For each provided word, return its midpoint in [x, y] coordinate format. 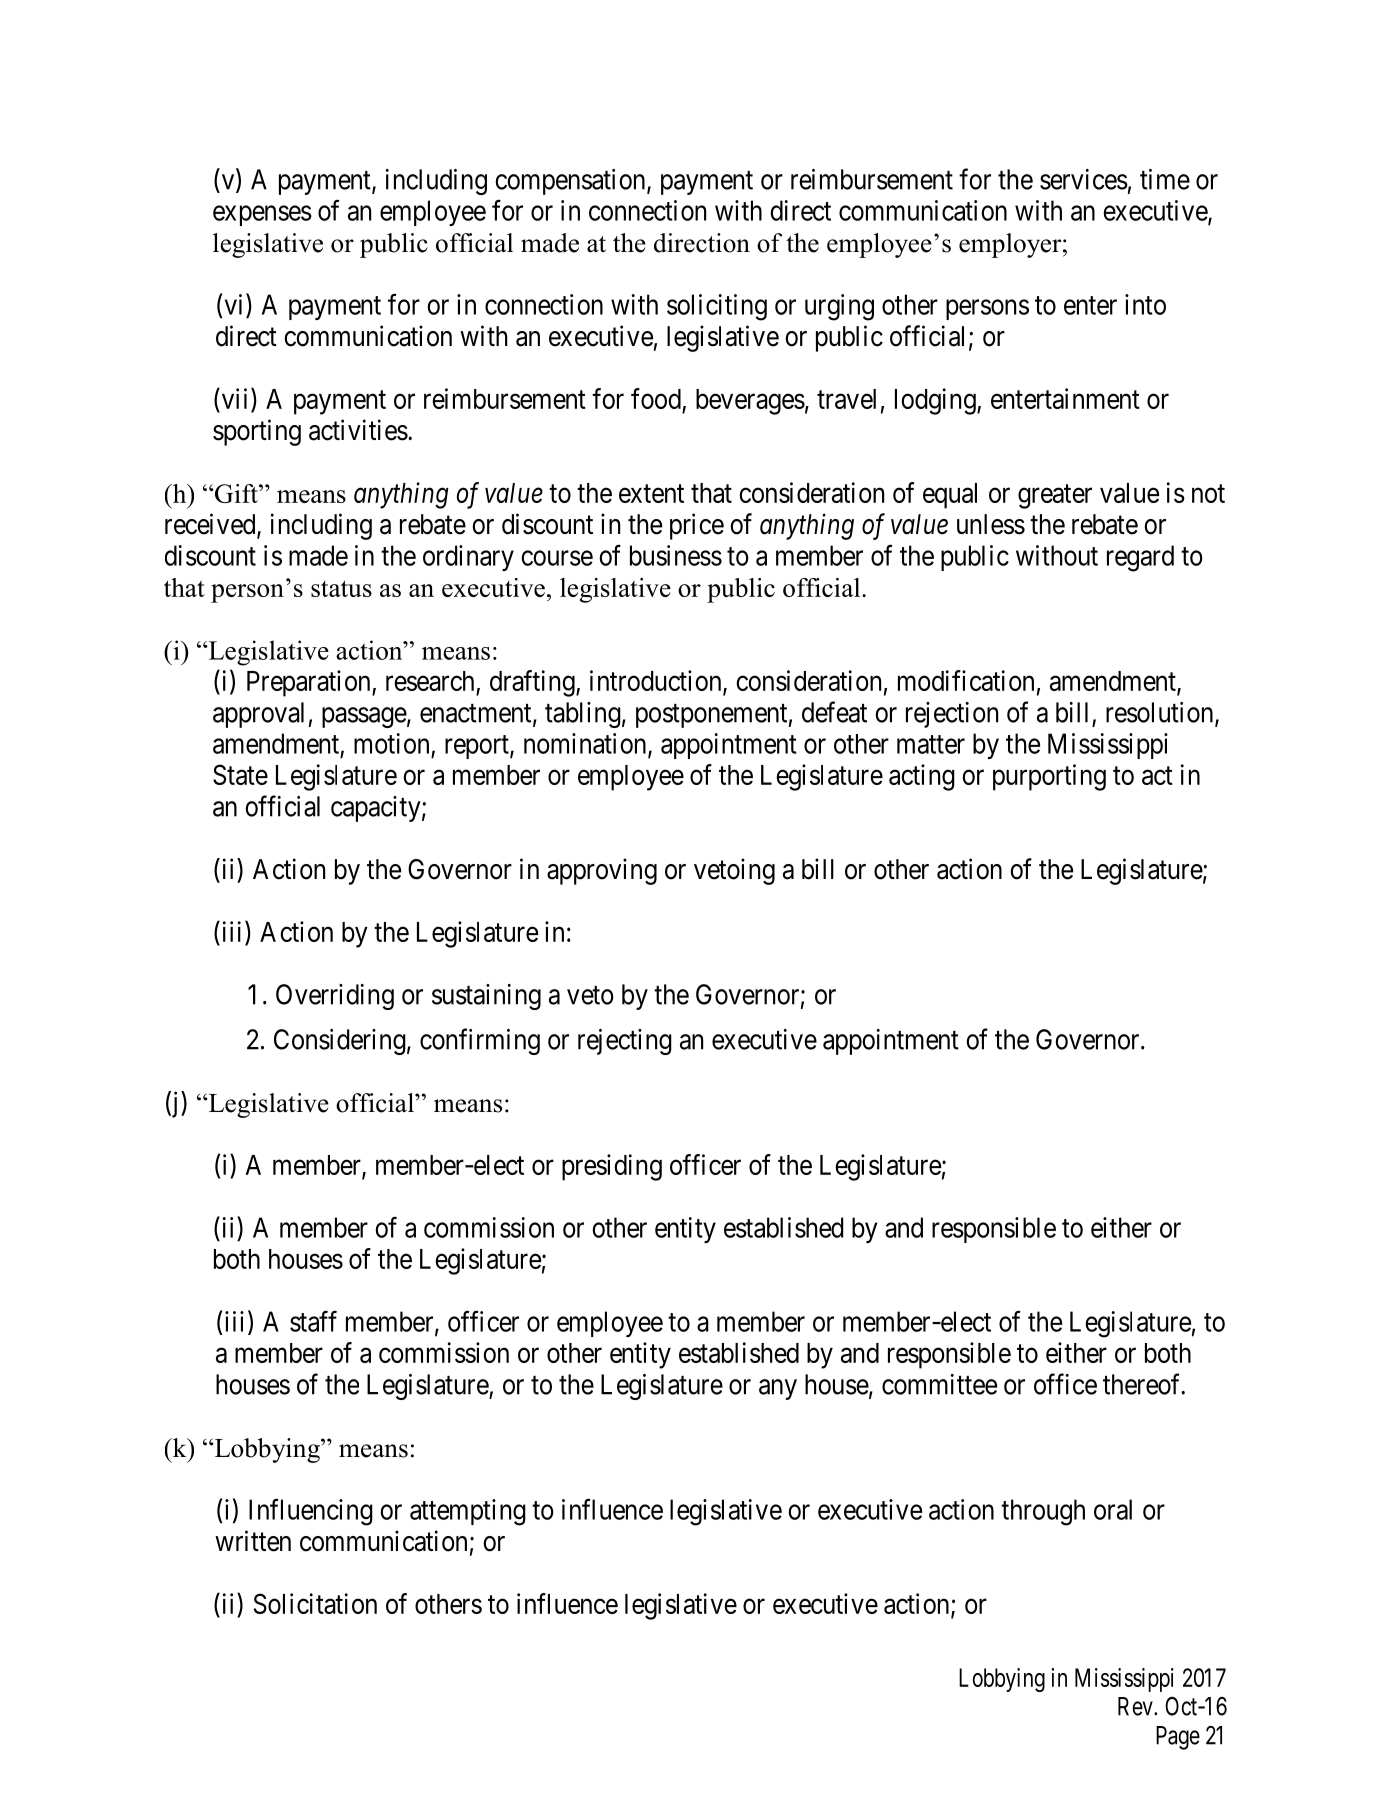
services [1084, 179]
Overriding [335, 997]
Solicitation [315, 1603]
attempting [468, 1512]
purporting [1049, 777]
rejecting [625, 1042]
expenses [262, 216]
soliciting [717, 307]
